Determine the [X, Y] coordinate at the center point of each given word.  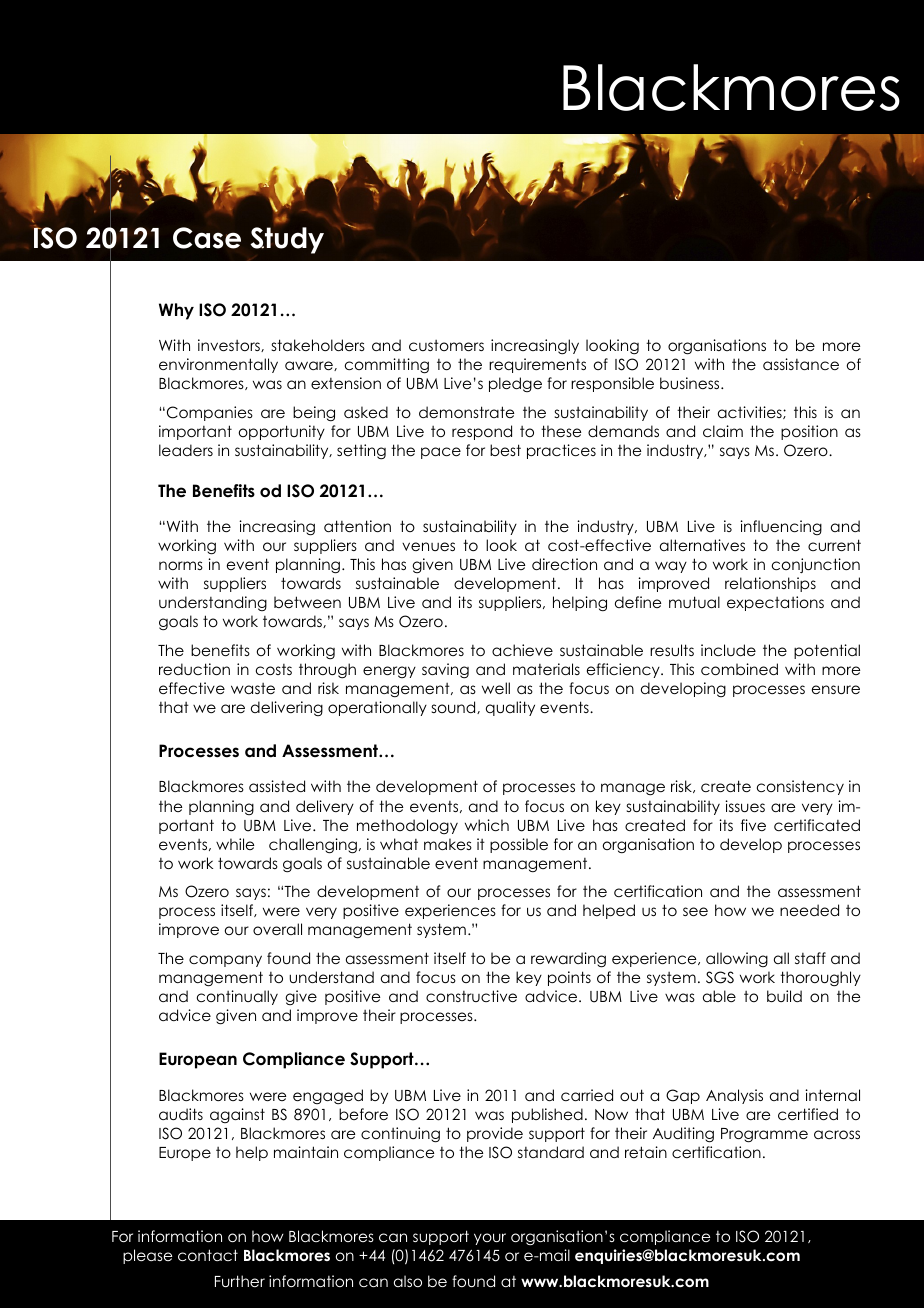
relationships [770, 584]
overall [277, 929]
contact [208, 1255]
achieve [522, 650]
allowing [737, 959]
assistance [801, 364]
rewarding [568, 960]
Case [207, 238]
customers [446, 345]
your [490, 1239]
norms [181, 565]
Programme [764, 1135]
